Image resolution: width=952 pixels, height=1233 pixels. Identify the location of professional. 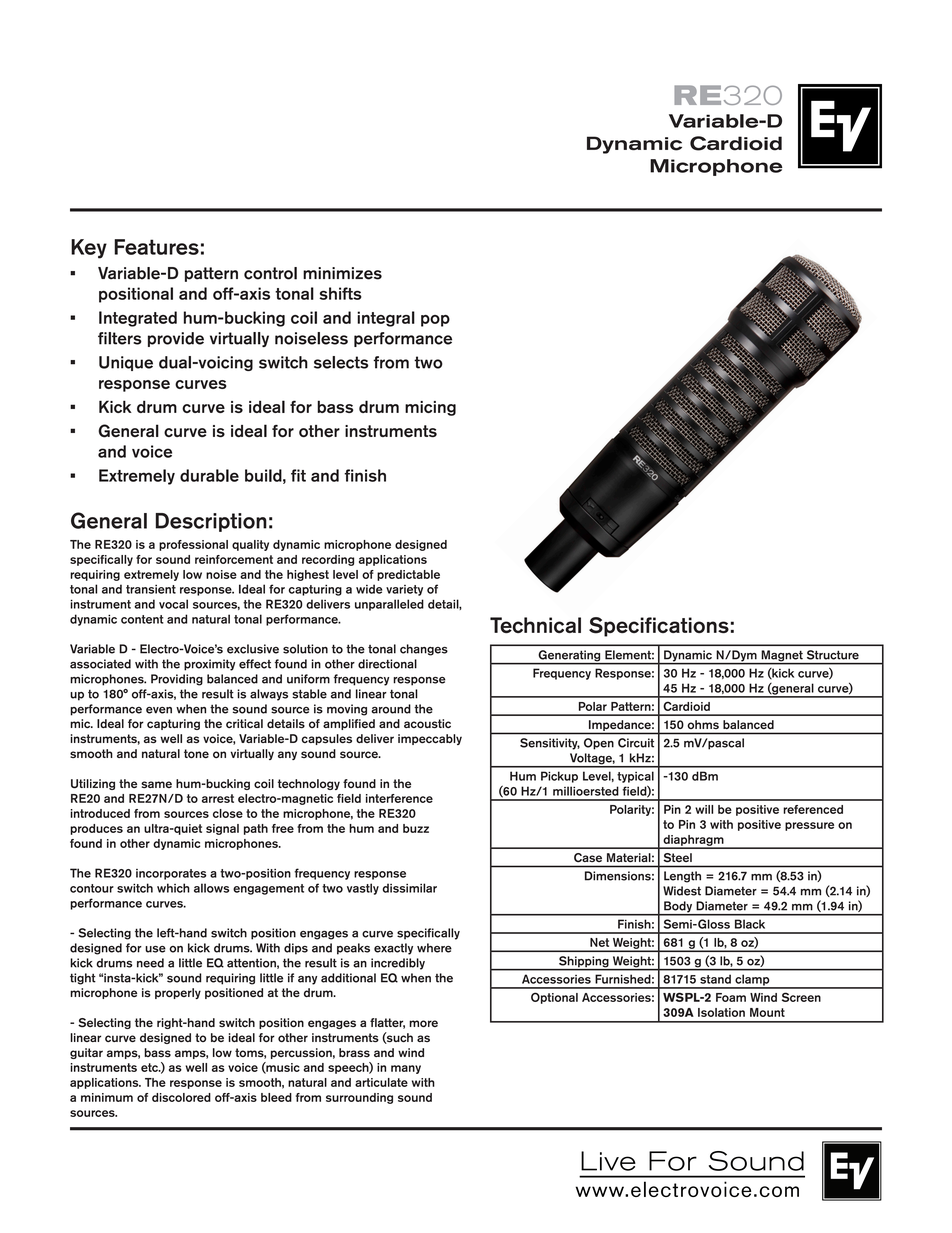
(193, 545).
